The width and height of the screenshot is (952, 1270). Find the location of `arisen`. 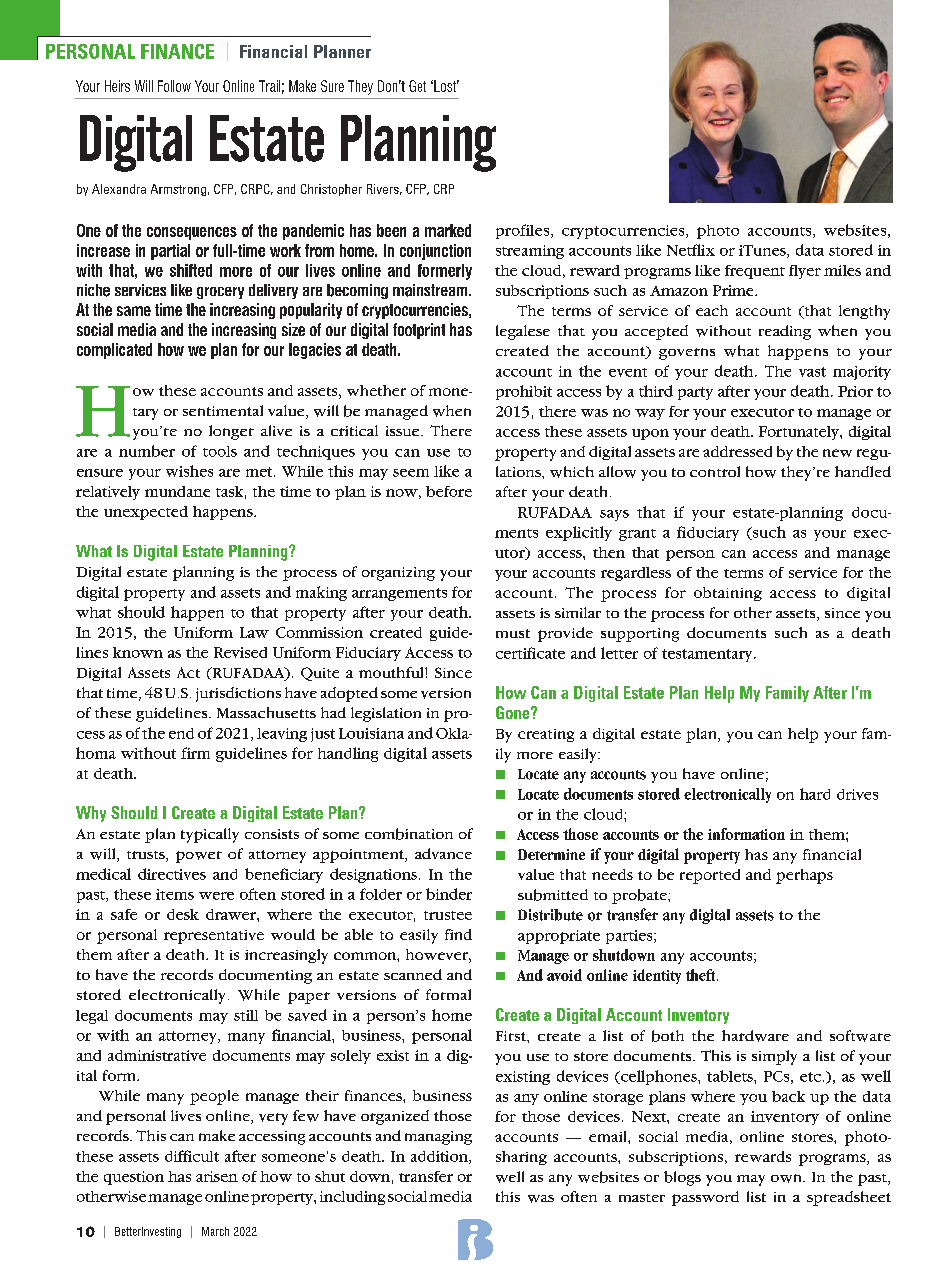

arisen is located at coordinates (217, 1176).
